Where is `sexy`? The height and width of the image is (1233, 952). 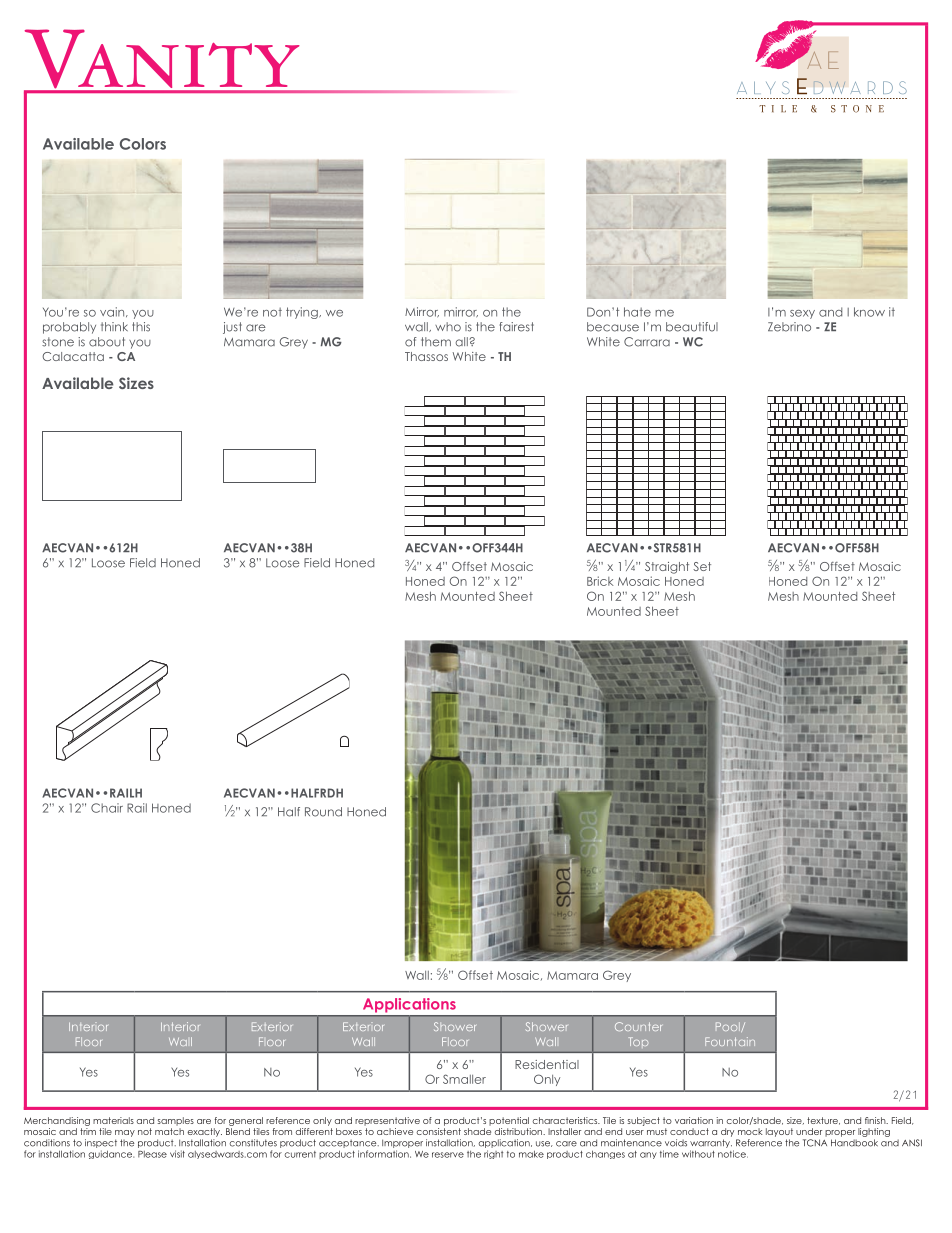
sexy is located at coordinates (802, 314).
